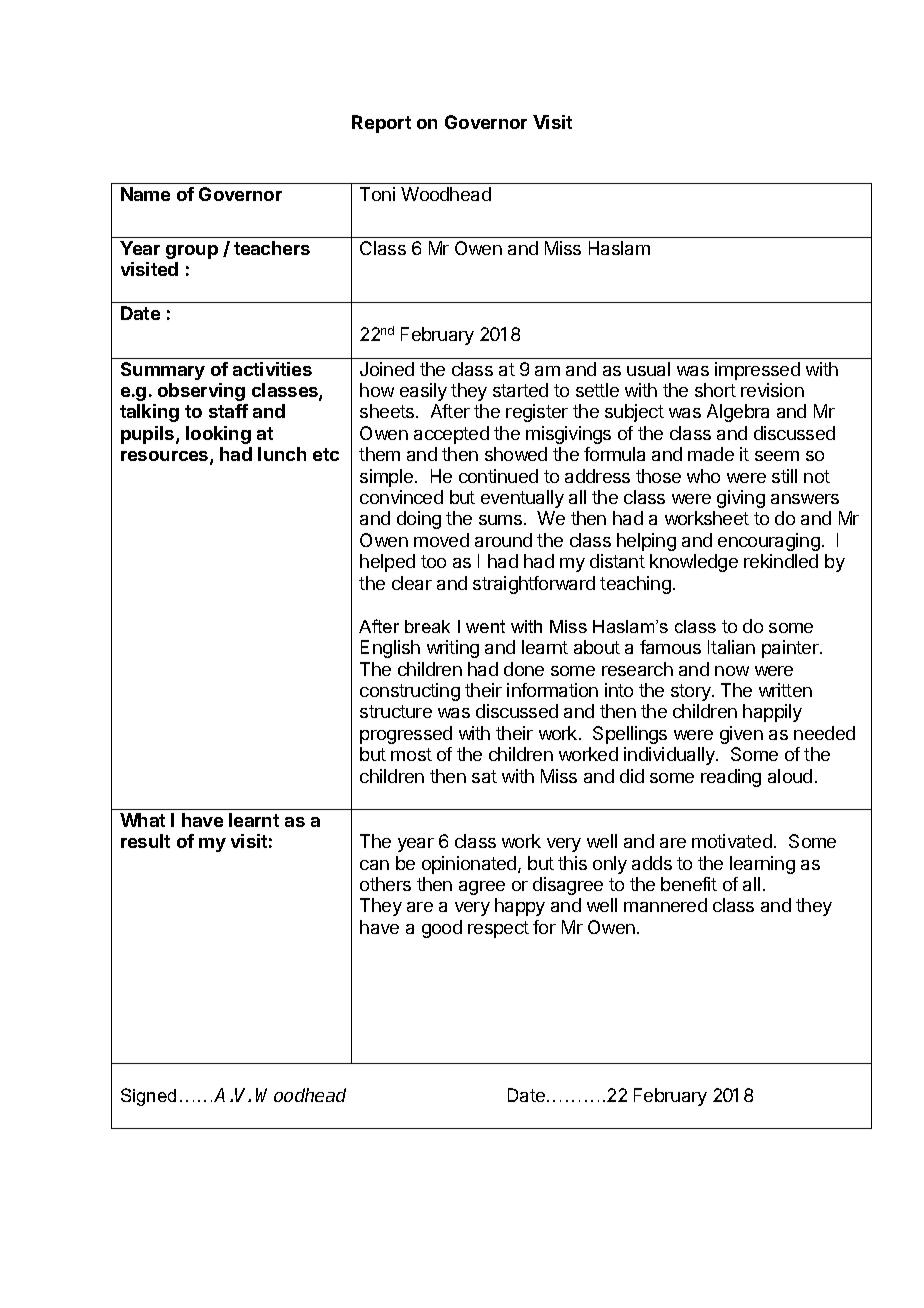 Image resolution: width=924 pixels, height=1308 pixels. I want to click on lunch, so click(282, 454).
